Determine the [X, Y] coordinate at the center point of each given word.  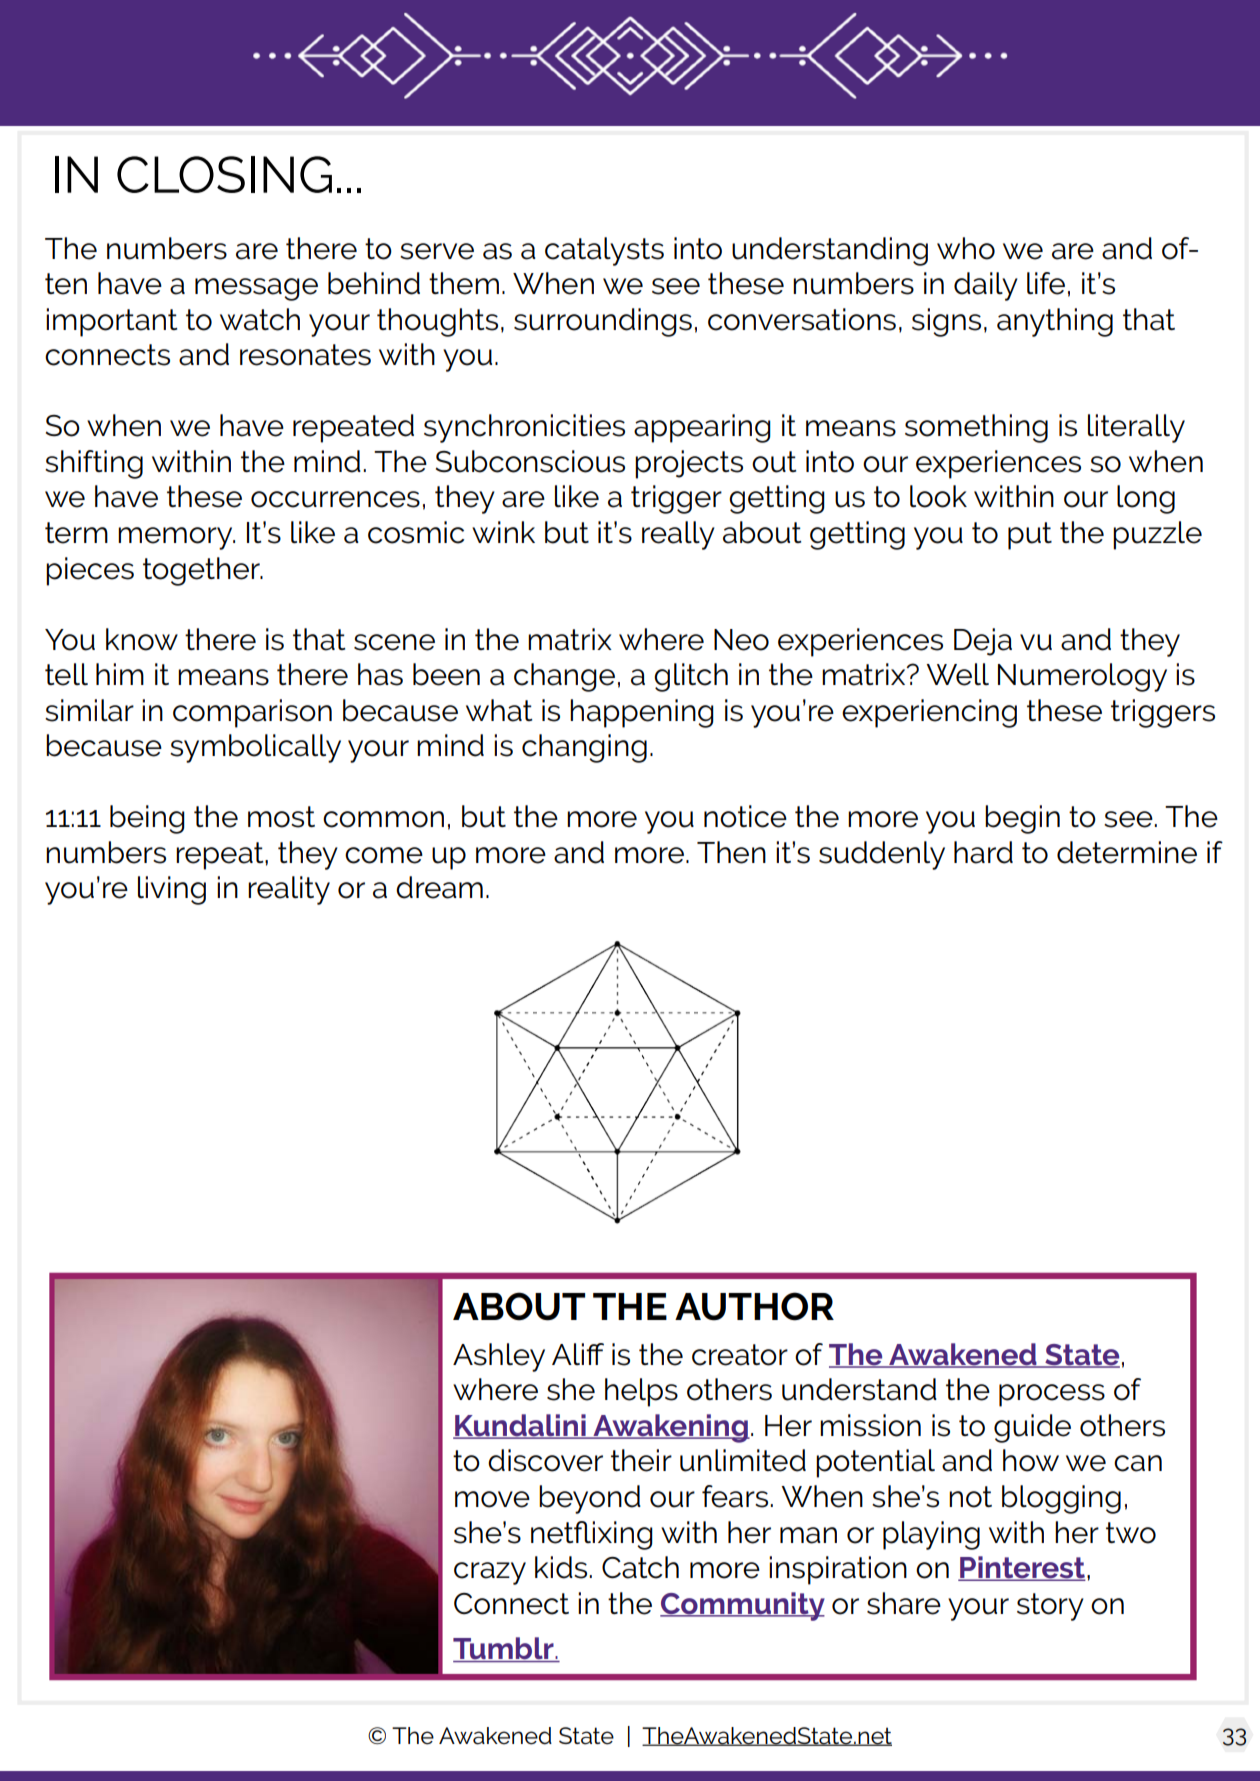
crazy [490, 1573]
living [172, 890]
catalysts [604, 251]
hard [983, 852]
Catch [640, 1567]
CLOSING [224, 174]
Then [731, 852]
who [966, 248]
